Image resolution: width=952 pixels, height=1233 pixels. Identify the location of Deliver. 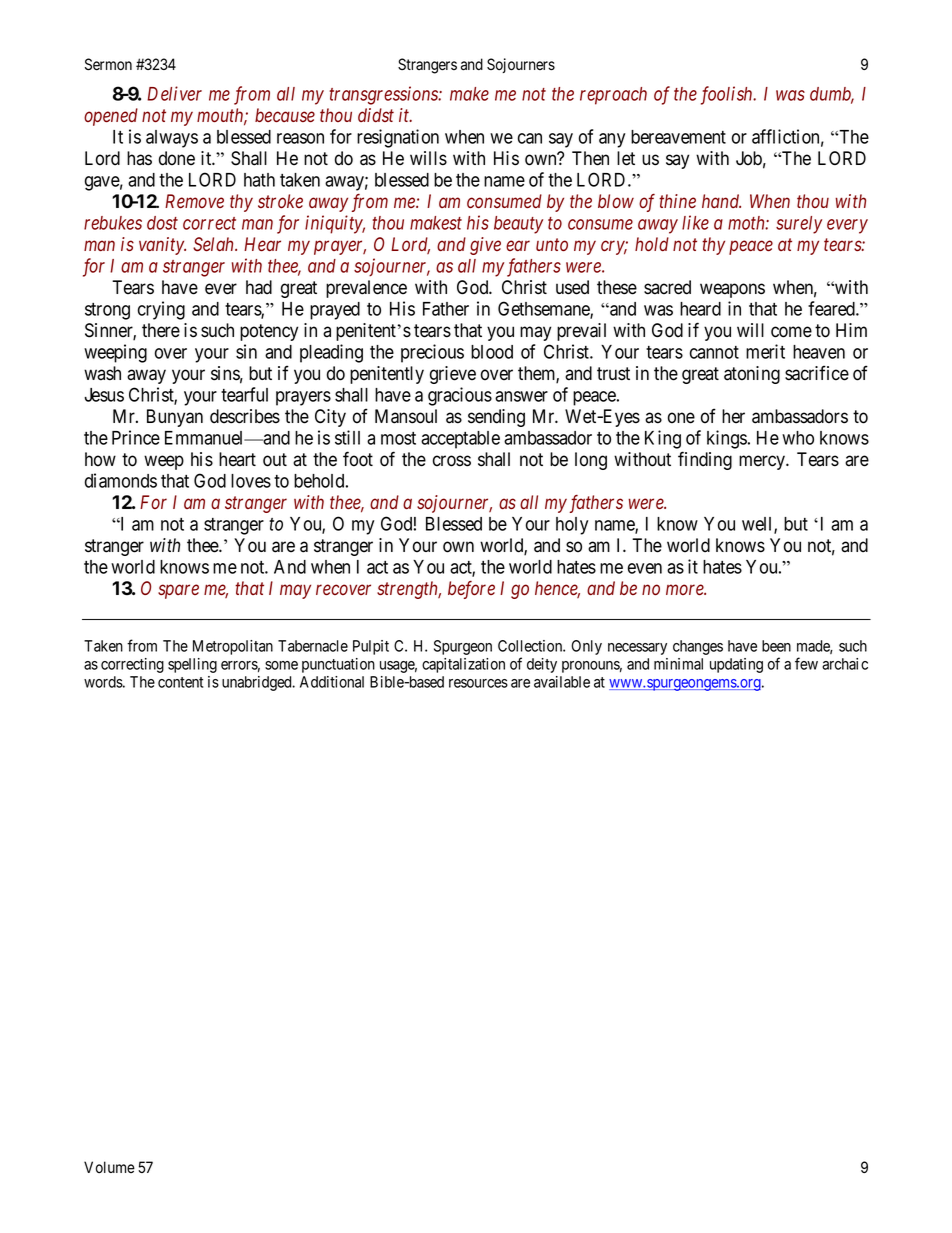
(174, 93).
